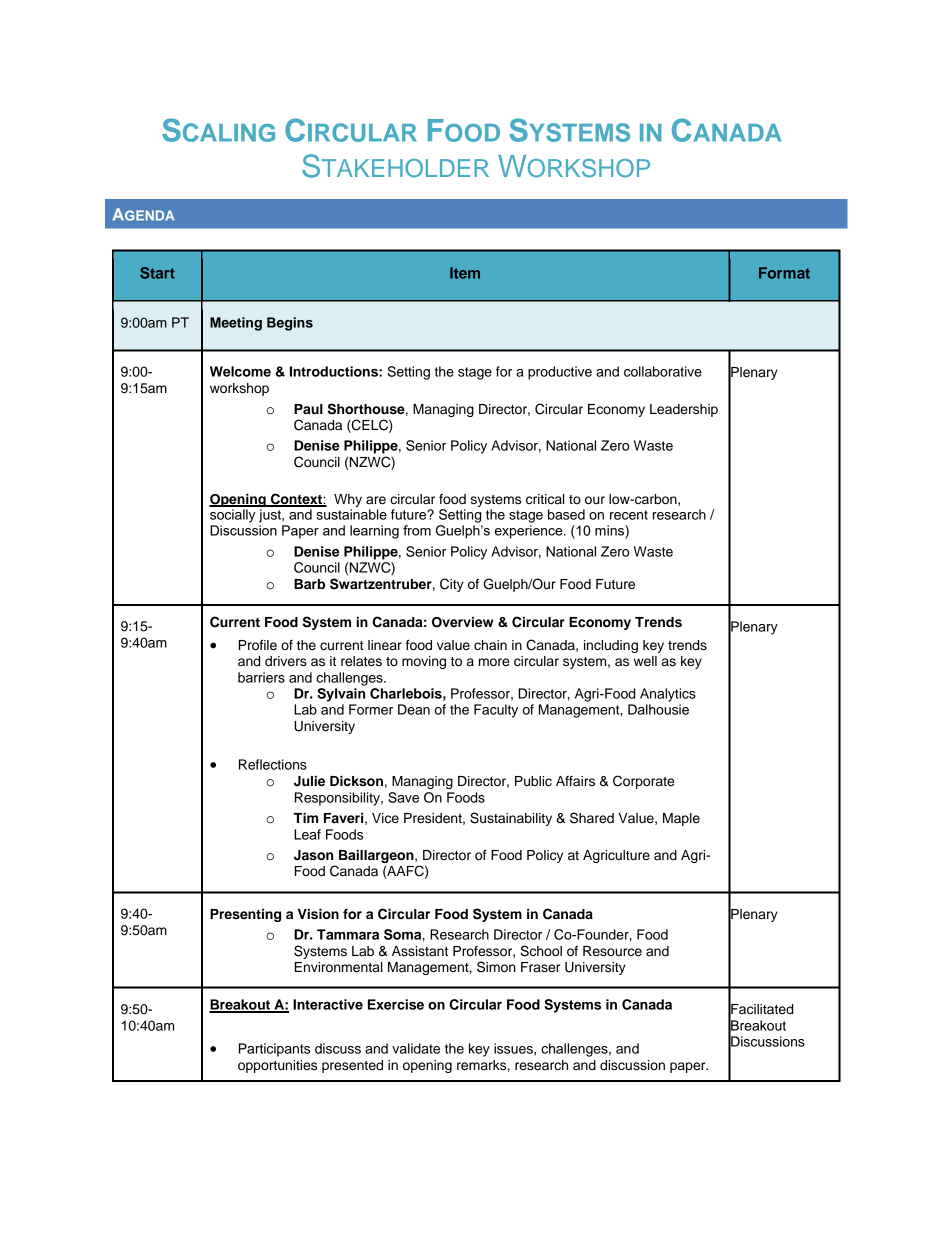 Image resolution: width=952 pixels, height=1233 pixels. What do you see at coordinates (465, 273) in the screenshot?
I see `Item` at bounding box center [465, 273].
